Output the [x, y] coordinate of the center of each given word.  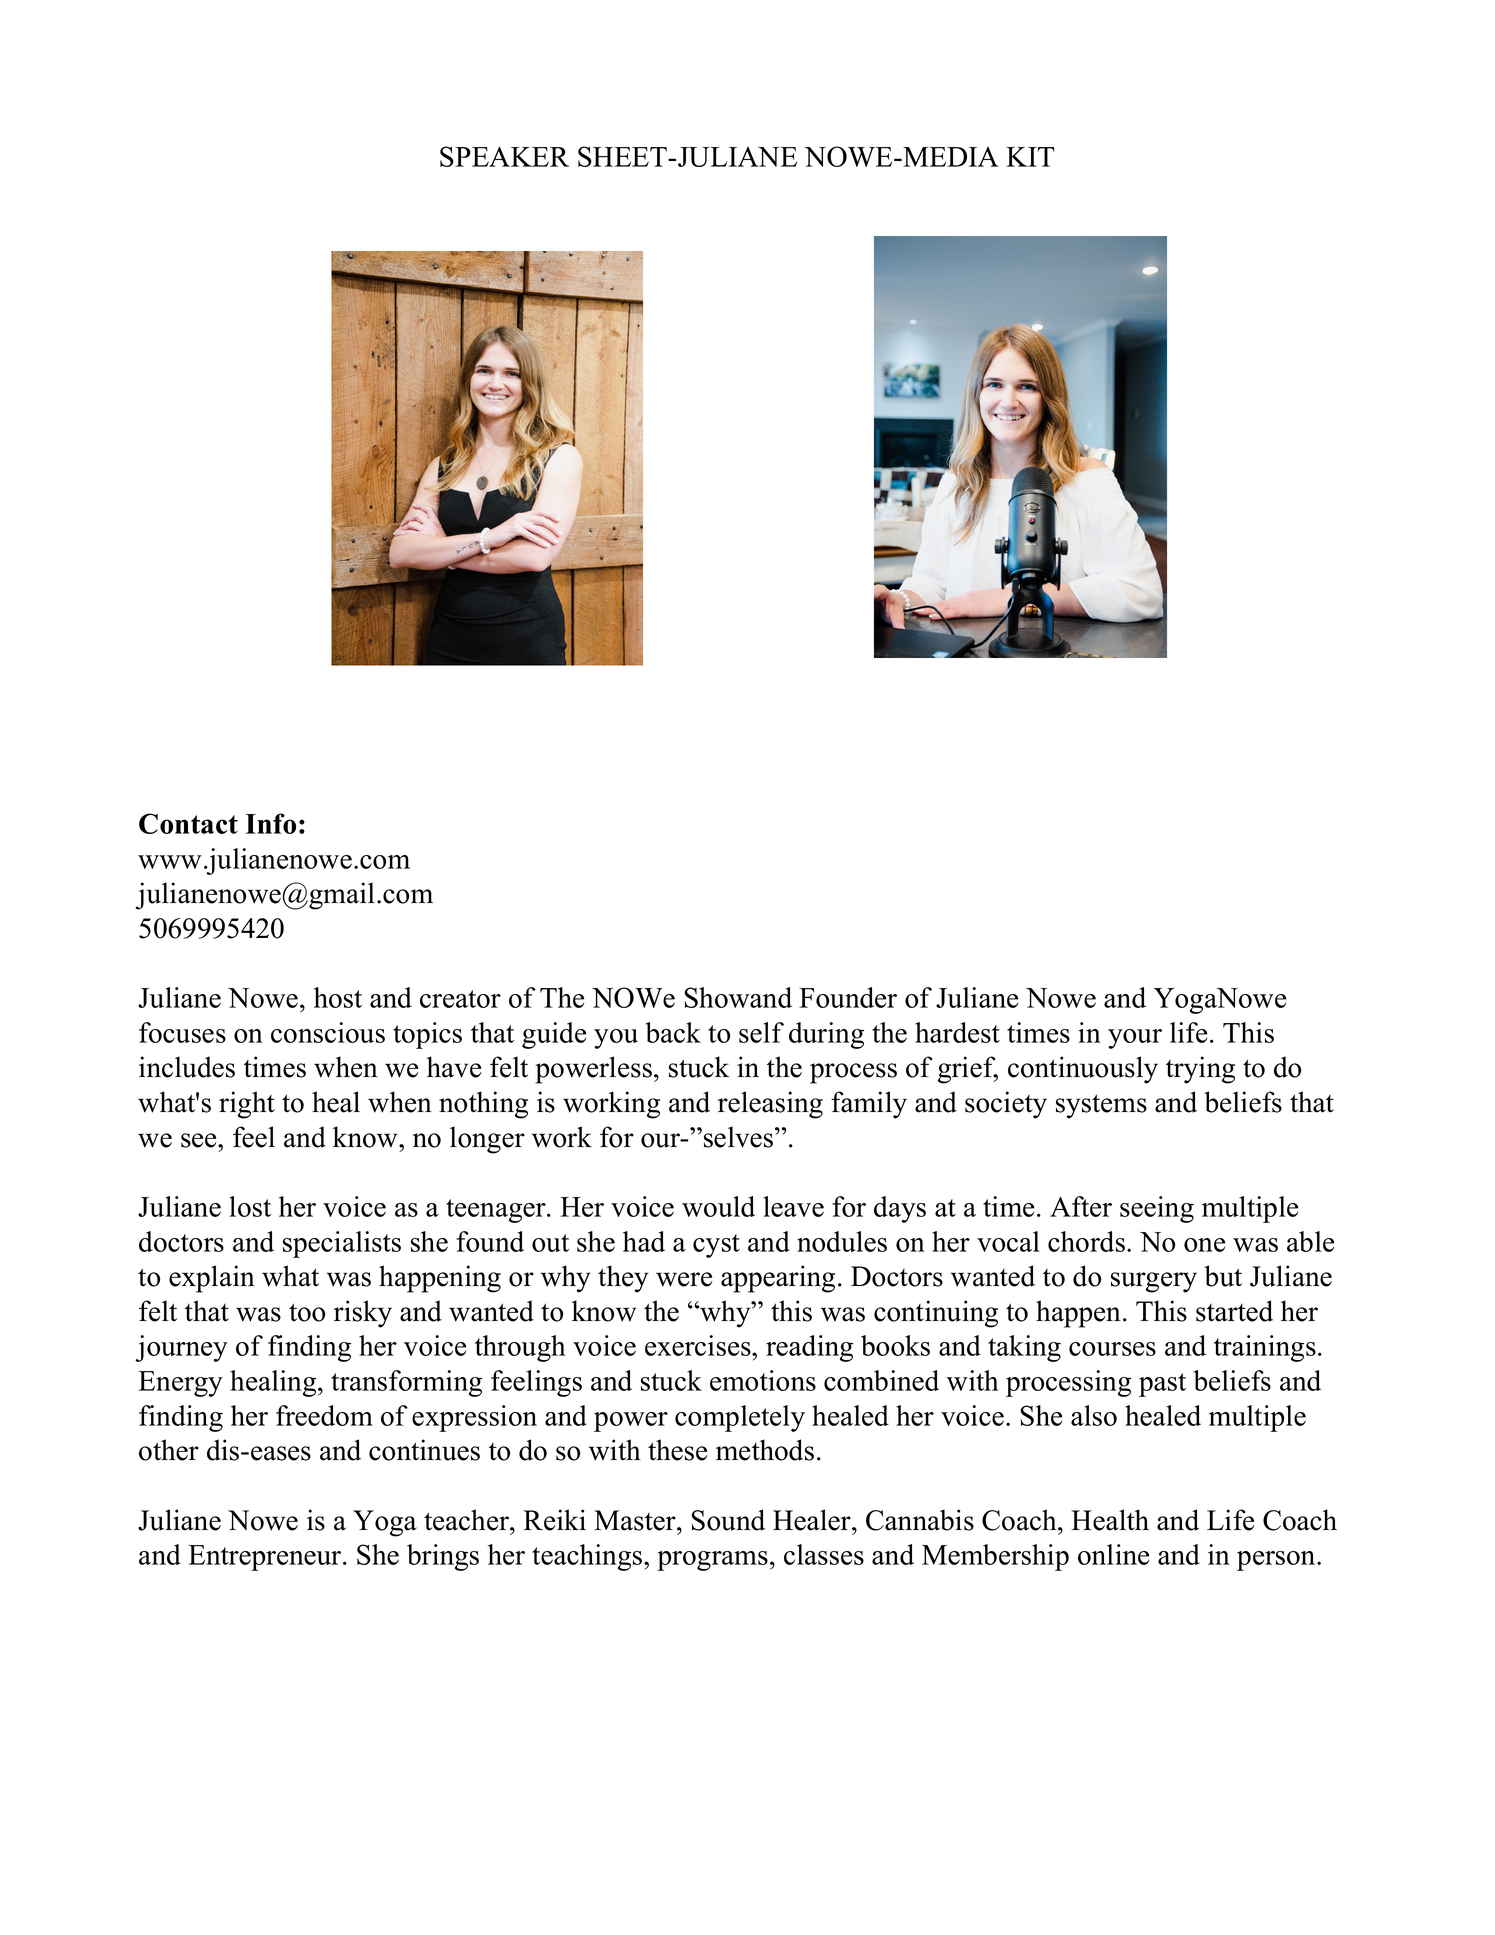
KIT [1030, 157]
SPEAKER [504, 156]
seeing [1157, 1209]
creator [460, 999]
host [338, 997]
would [718, 1206]
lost [250, 1206]
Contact [188, 823]
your [1135, 1039]
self [761, 1032]
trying [1200, 1070]
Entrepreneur [266, 1558]
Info [270, 823]
